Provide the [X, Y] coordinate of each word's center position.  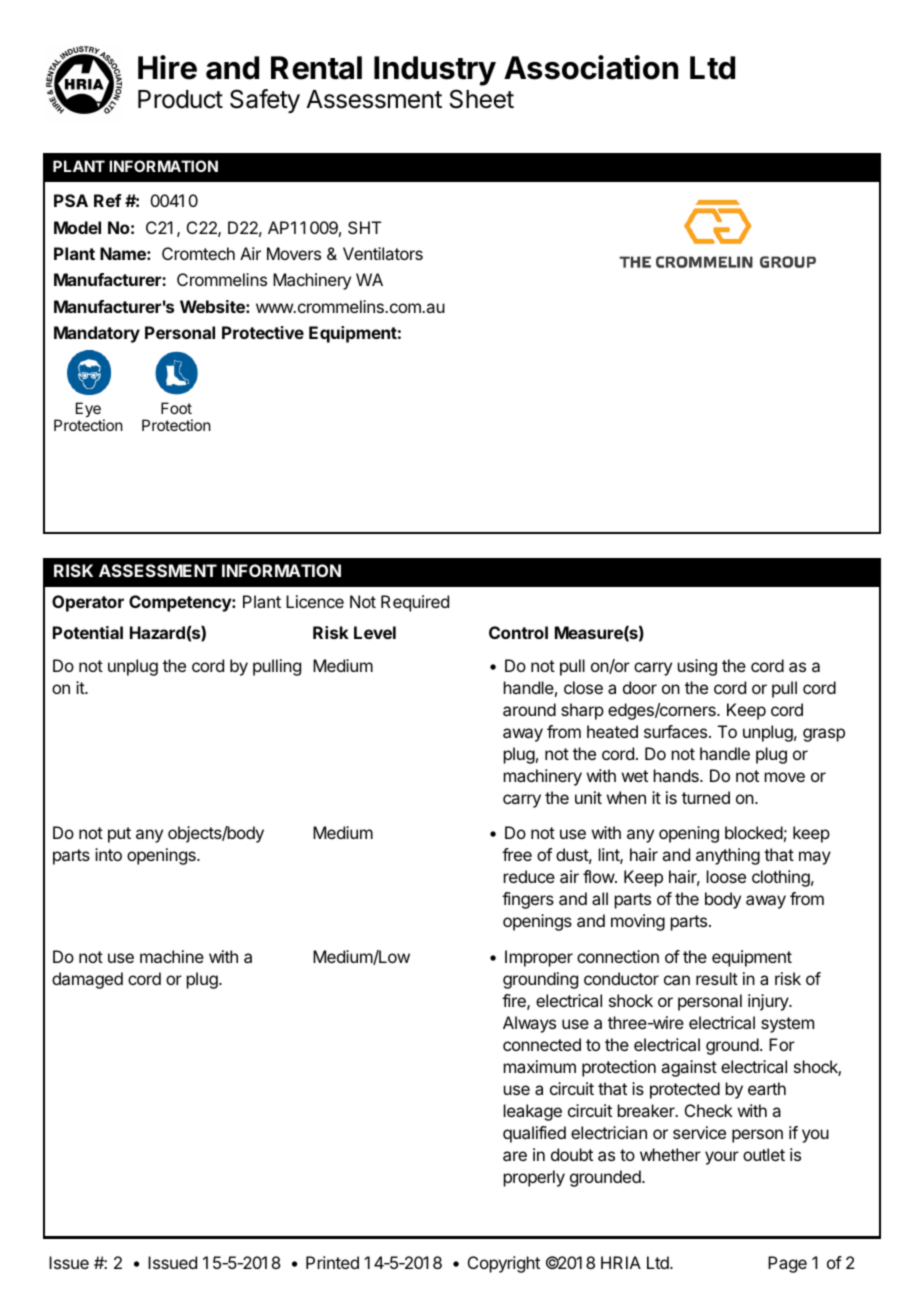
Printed [332, 1262]
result [717, 978]
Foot [176, 408]
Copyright [504, 1264]
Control [518, 632]
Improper [539, 958]
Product [180, 99]
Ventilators [383, 253]
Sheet [482, 99]
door [640, 687]
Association [591, 67]
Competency [181, 603]
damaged [87, 980]
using [697, 667]
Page [787, 1264]
